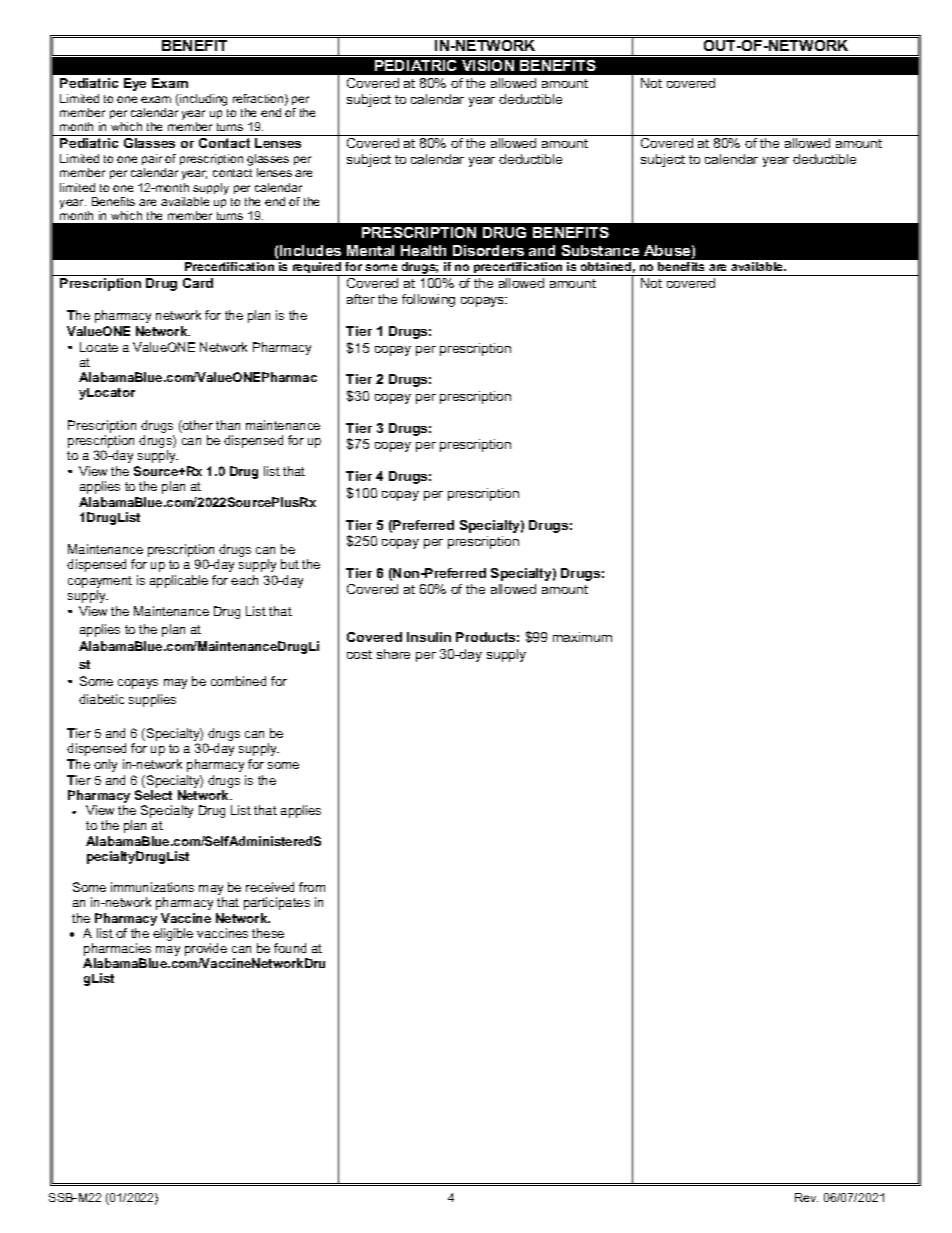 This image has height=1233, width=952. What do you see at coordinates (206, 951) in the image?
I see `provide` at bounding box center [206, 951].
